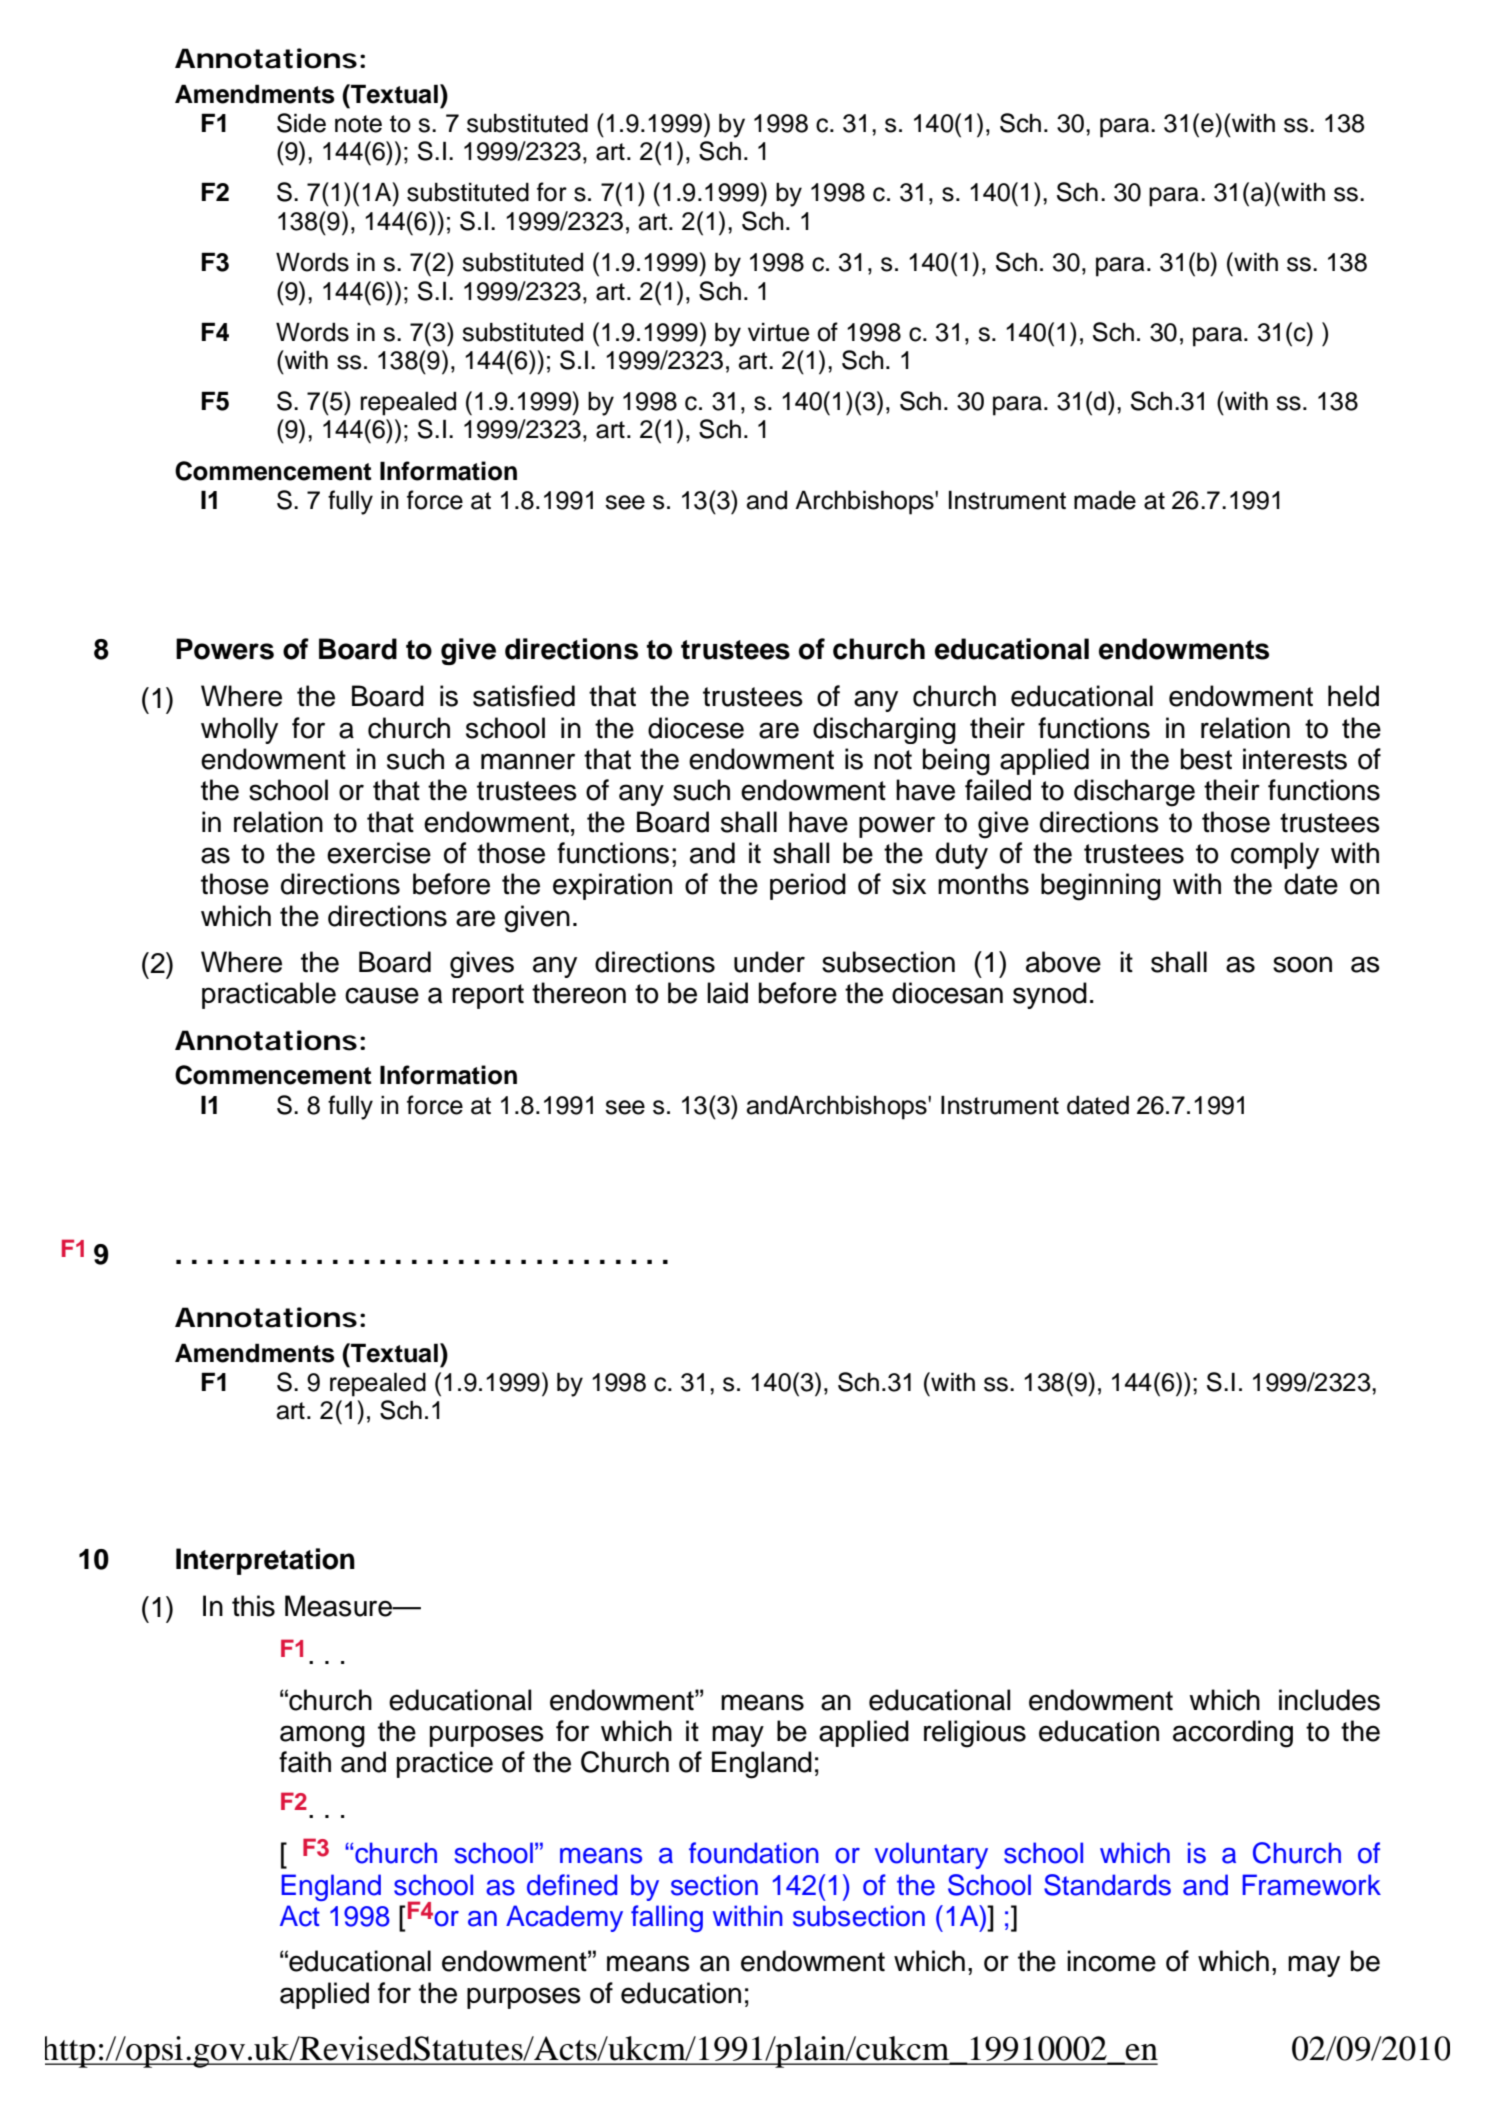  What do you see at coordinates (358, 124) in the document?
I see `note` at bounding box center [358, 124].
